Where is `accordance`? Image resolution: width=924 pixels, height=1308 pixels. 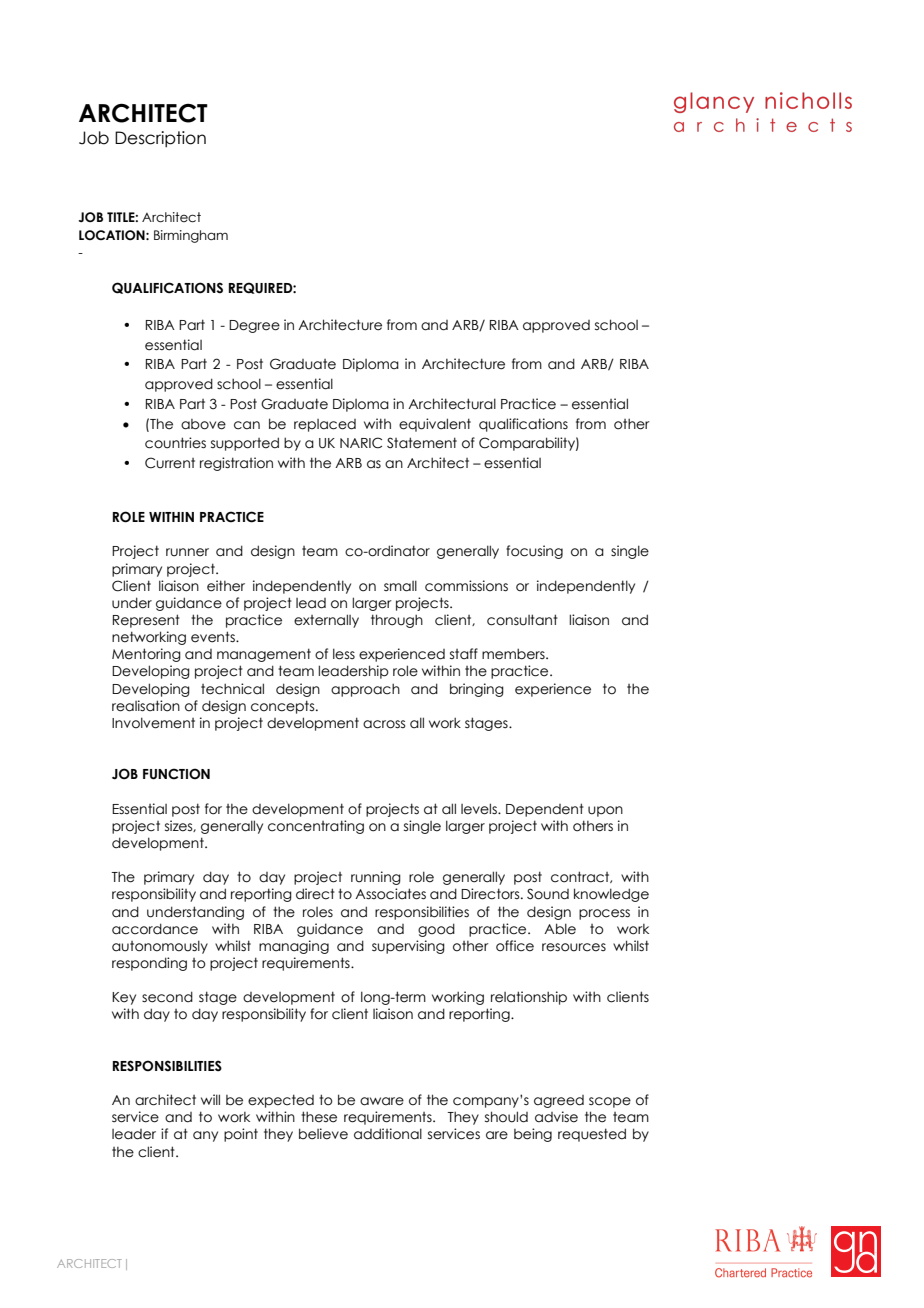 accordance is located at coordinates (155, 929).
